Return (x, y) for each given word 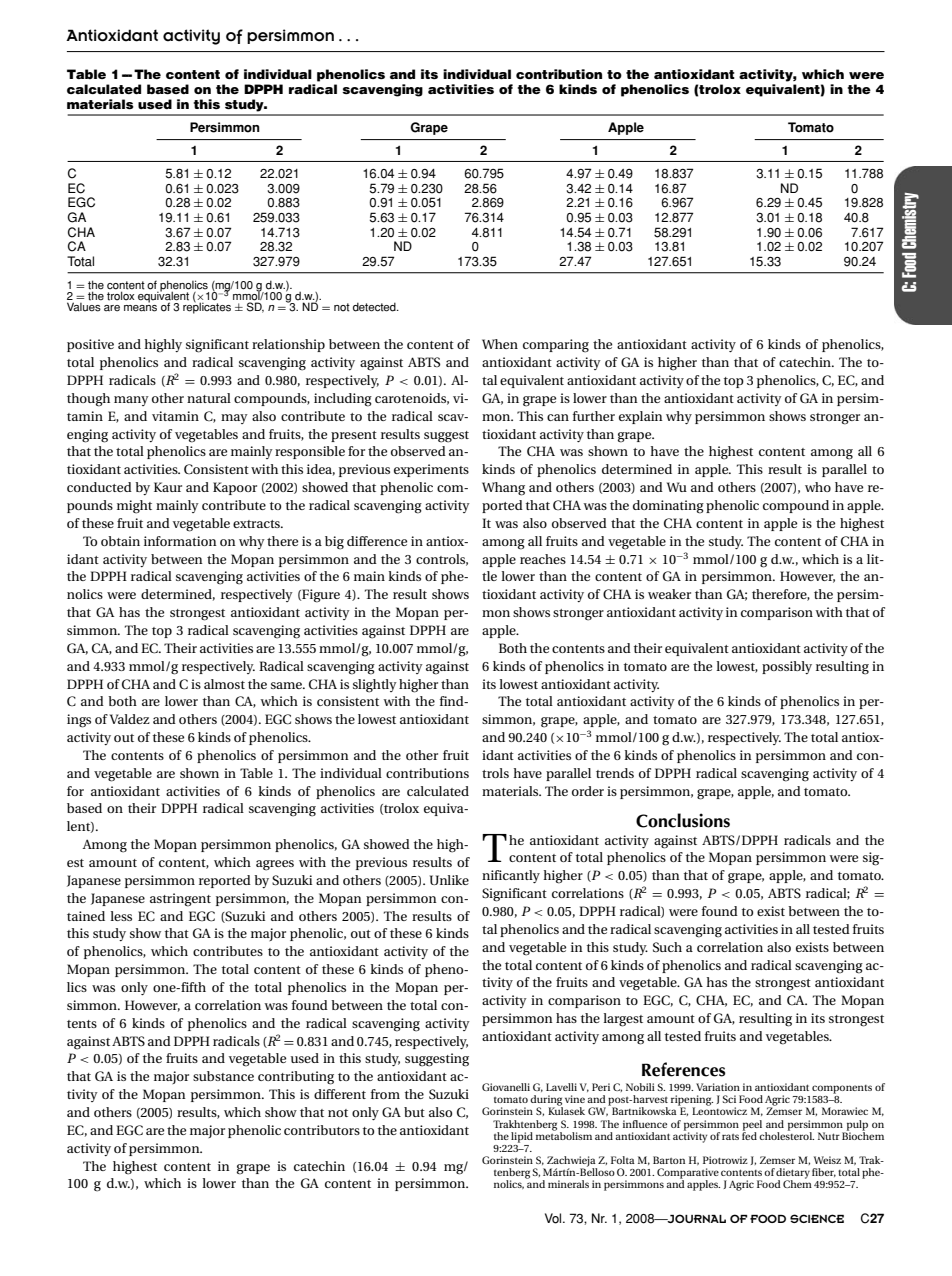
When (500, 344)
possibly (787, 667)
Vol (554, 1218)
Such (667, 947)
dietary (793, 1174)
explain (641, 417)
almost (224, 684)
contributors (322, 1130)
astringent (180, 900)
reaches (543, 559)
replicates (207, 307)
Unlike (449, 880)
